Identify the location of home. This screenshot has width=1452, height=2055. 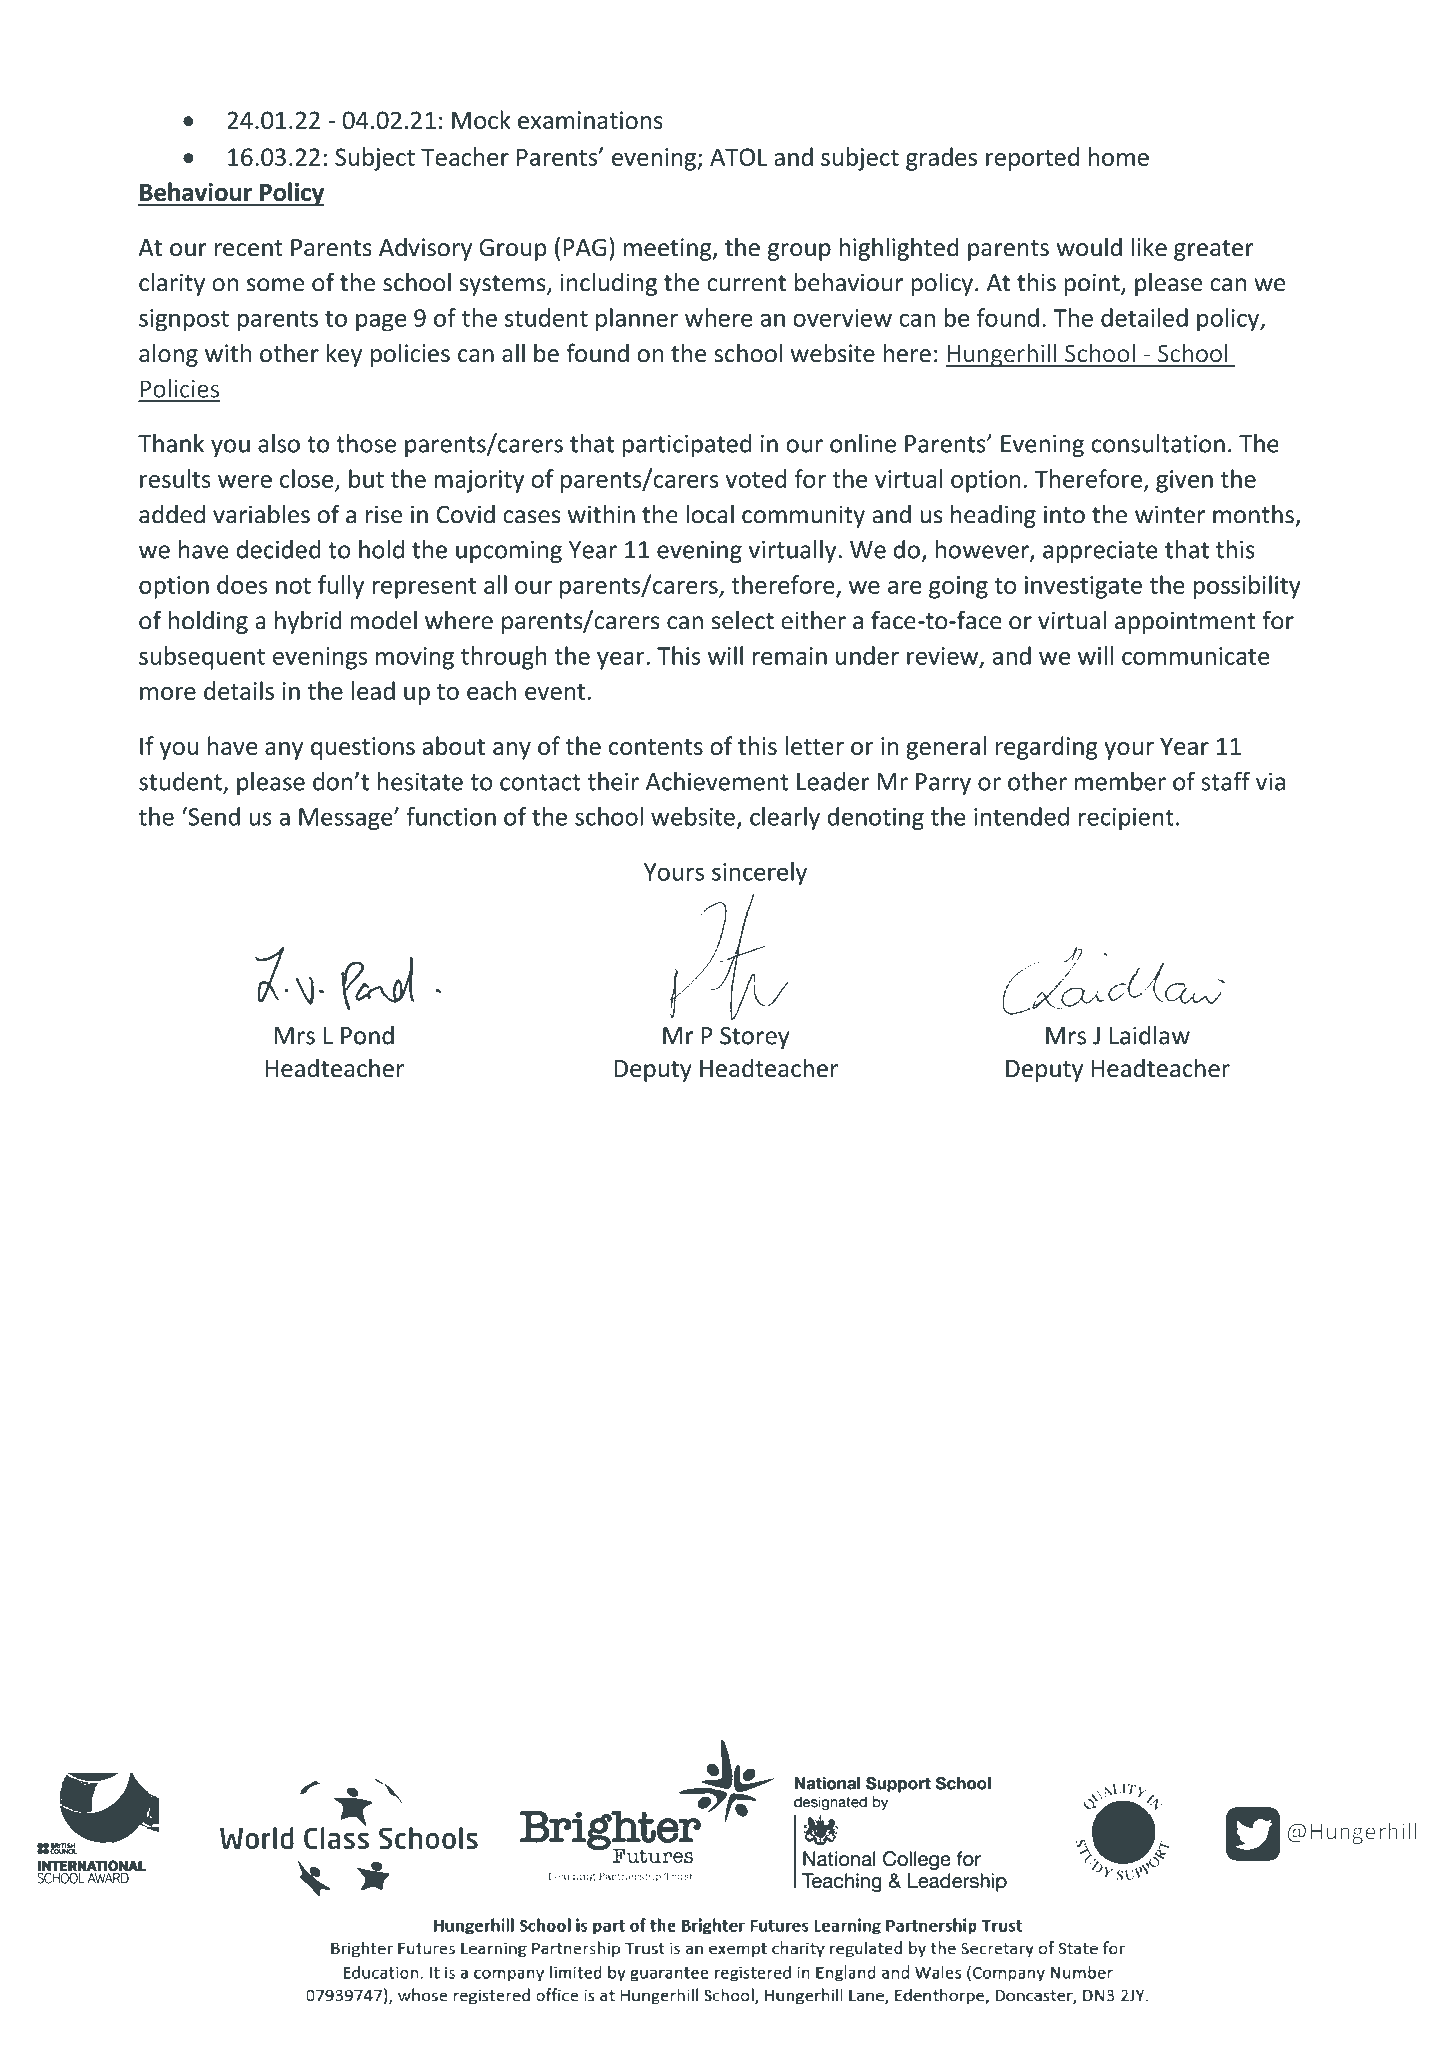
(1119, 156).
